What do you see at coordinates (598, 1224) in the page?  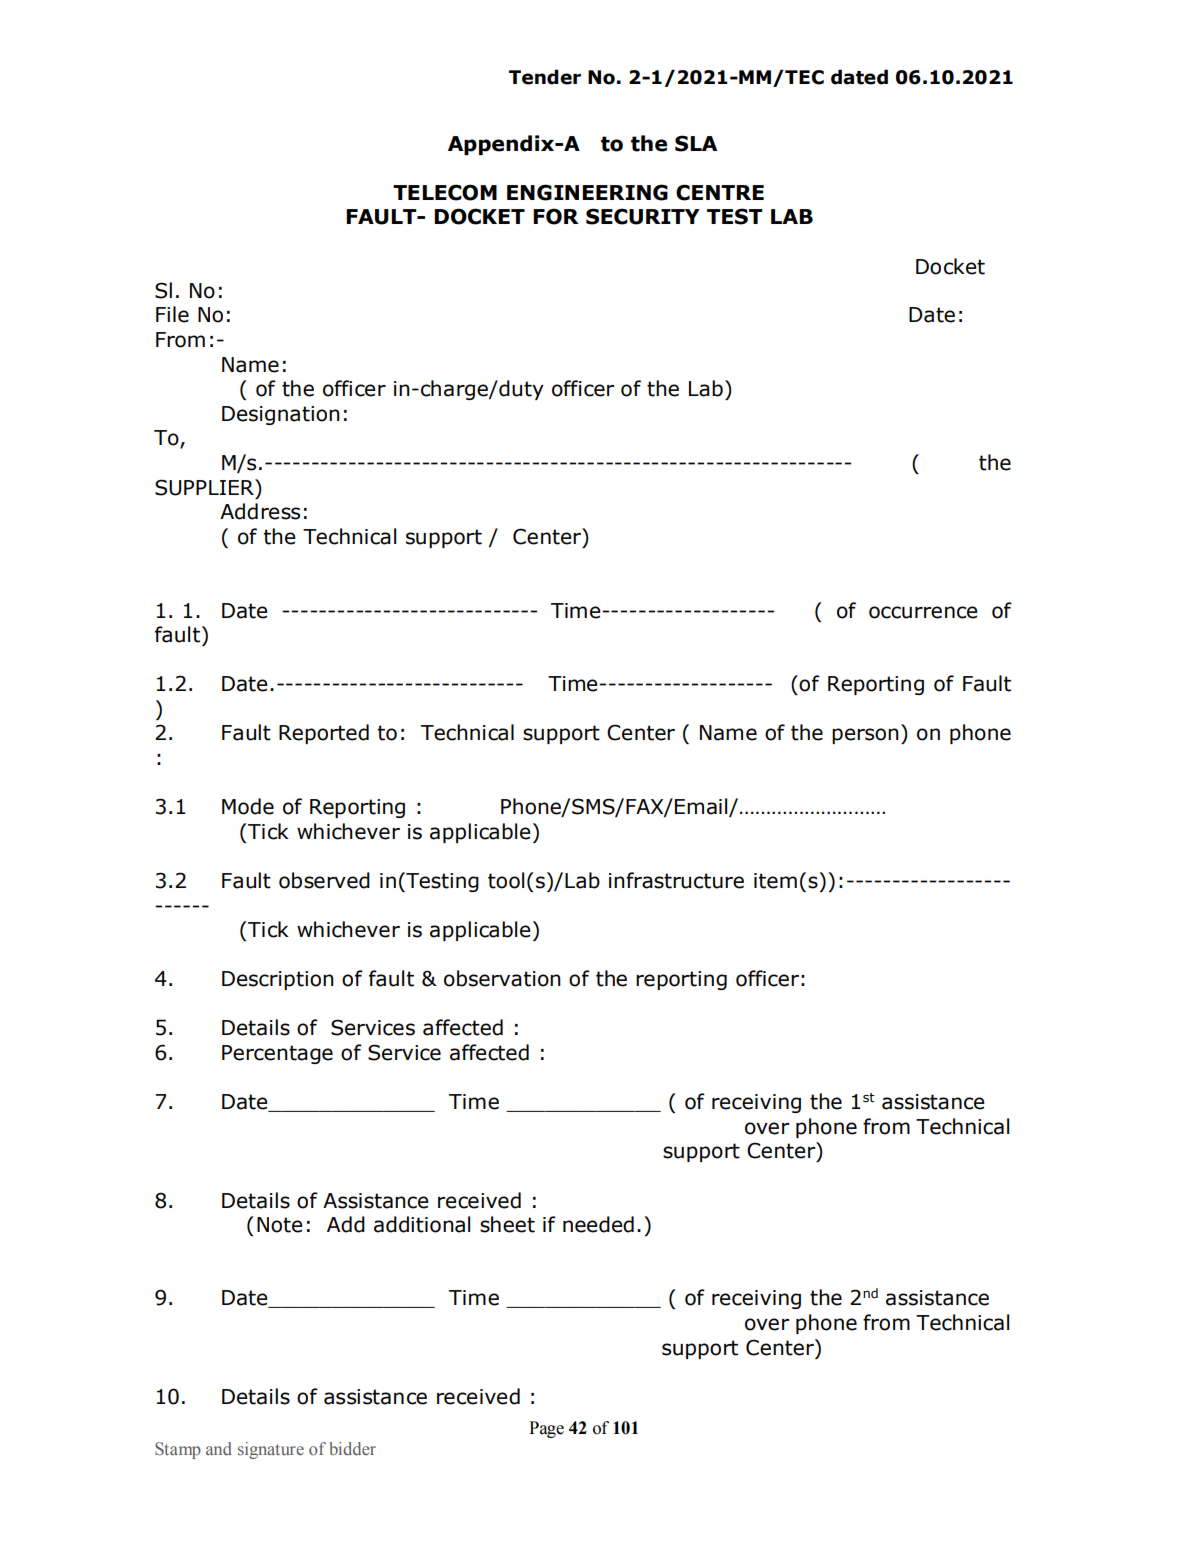 I see `needed` at bounding box center [598, 1224].
